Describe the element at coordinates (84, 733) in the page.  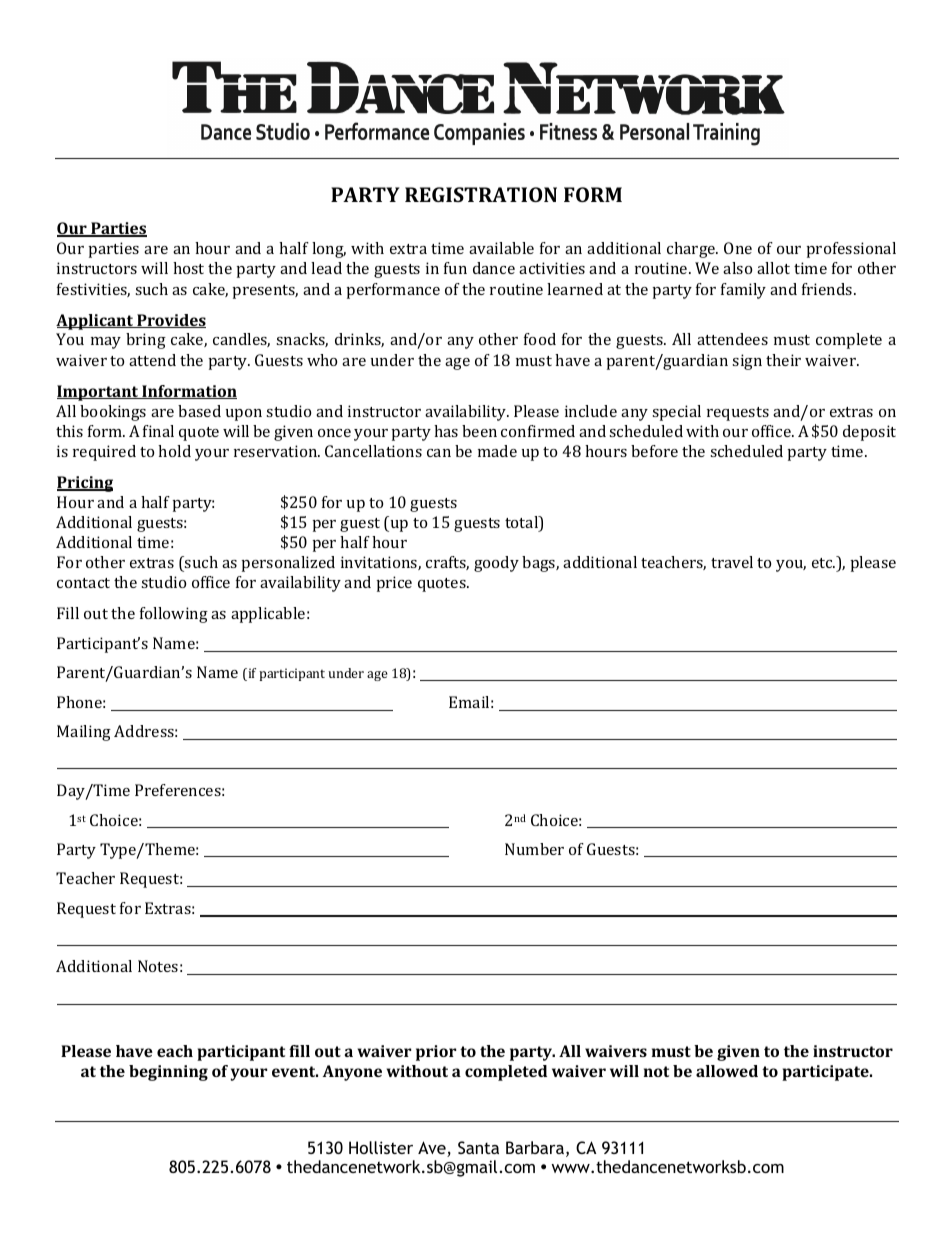
I see `Mailing` at that location.
